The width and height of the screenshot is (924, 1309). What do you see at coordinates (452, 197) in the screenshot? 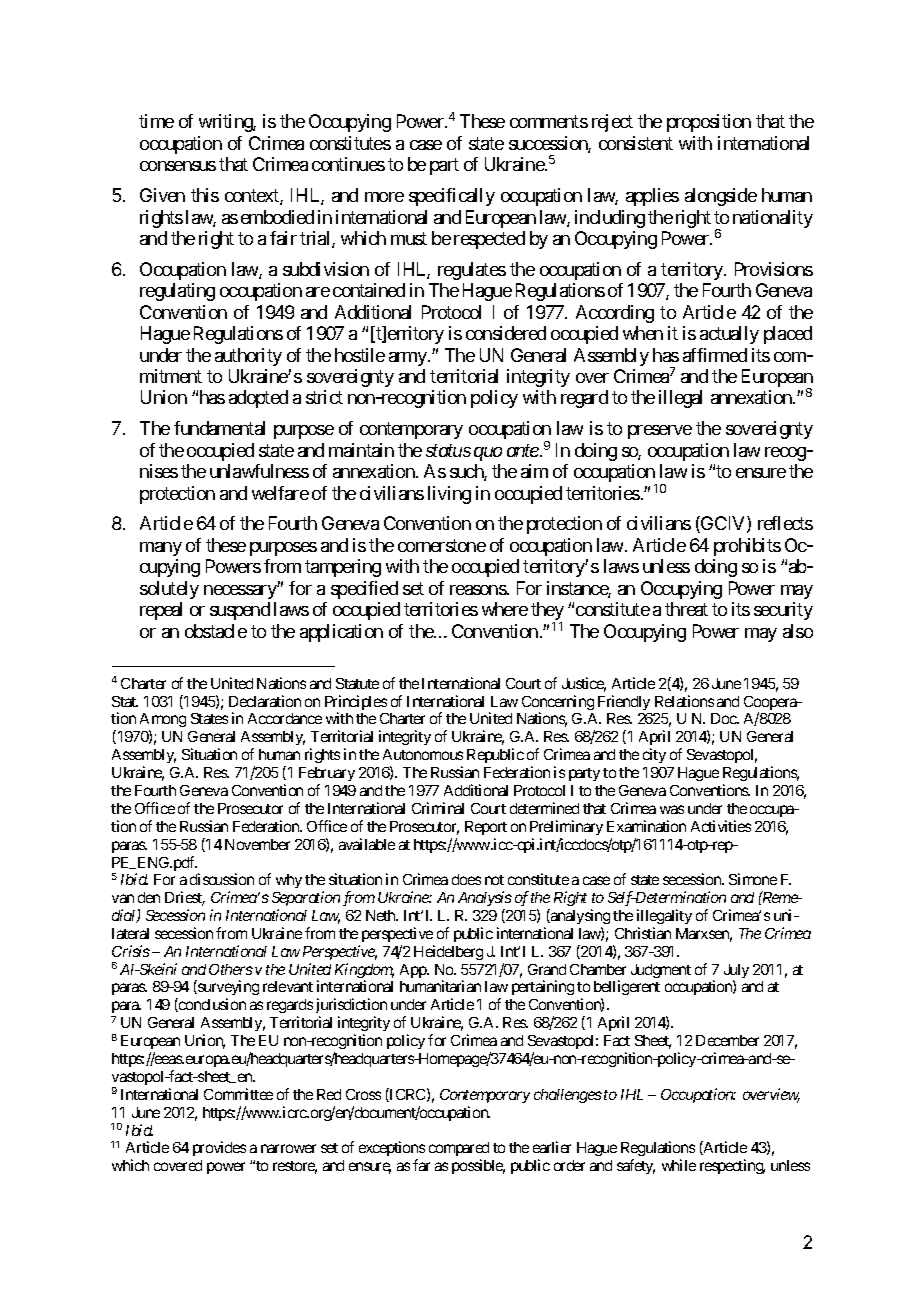
I see `specifically` at bounding box center [452, 197].
